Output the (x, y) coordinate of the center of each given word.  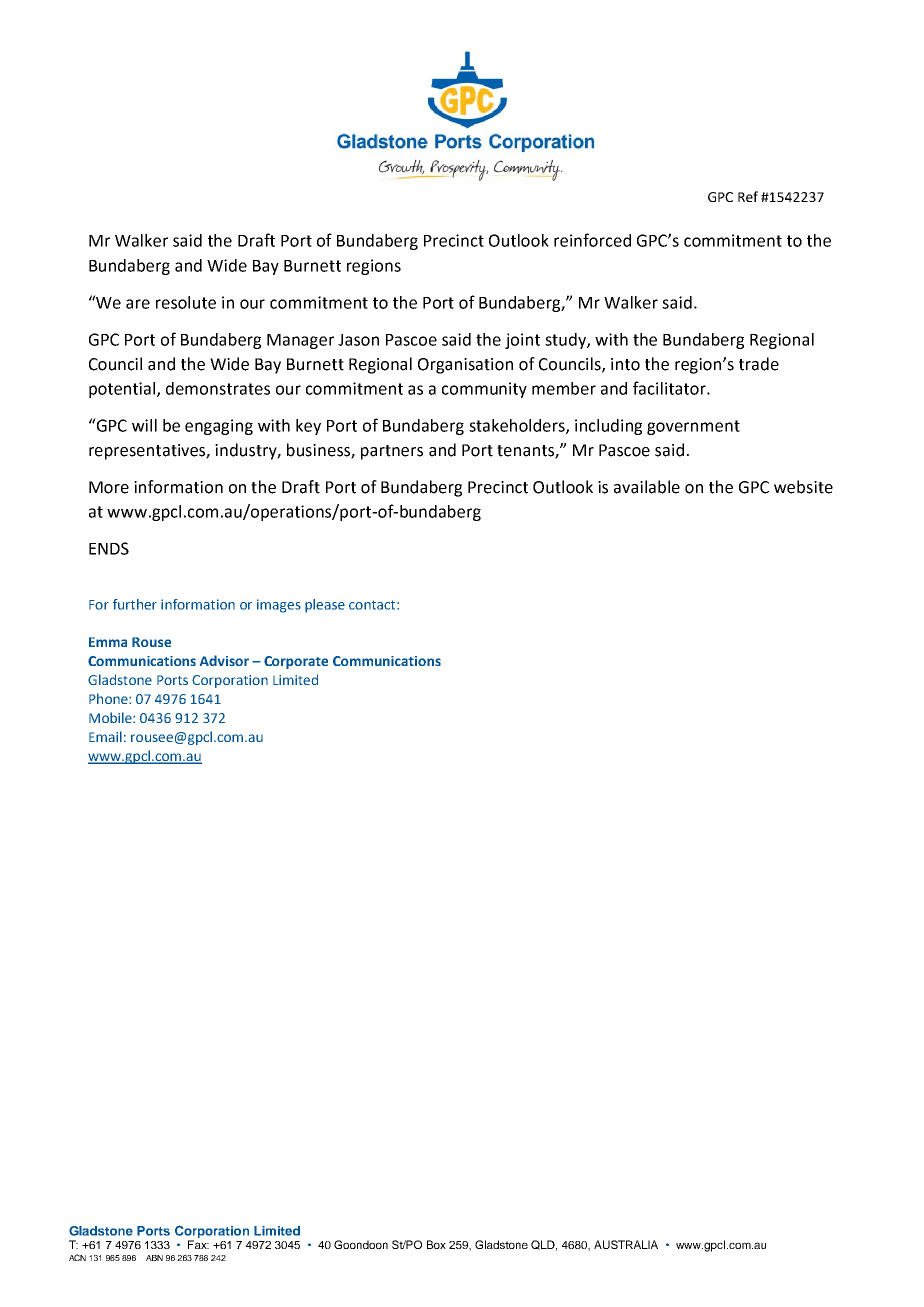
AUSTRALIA (626, 1244)
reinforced (592, 240)
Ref (748, 196)
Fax (198, 1244)
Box (436, 1244)
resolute (186, 302)
